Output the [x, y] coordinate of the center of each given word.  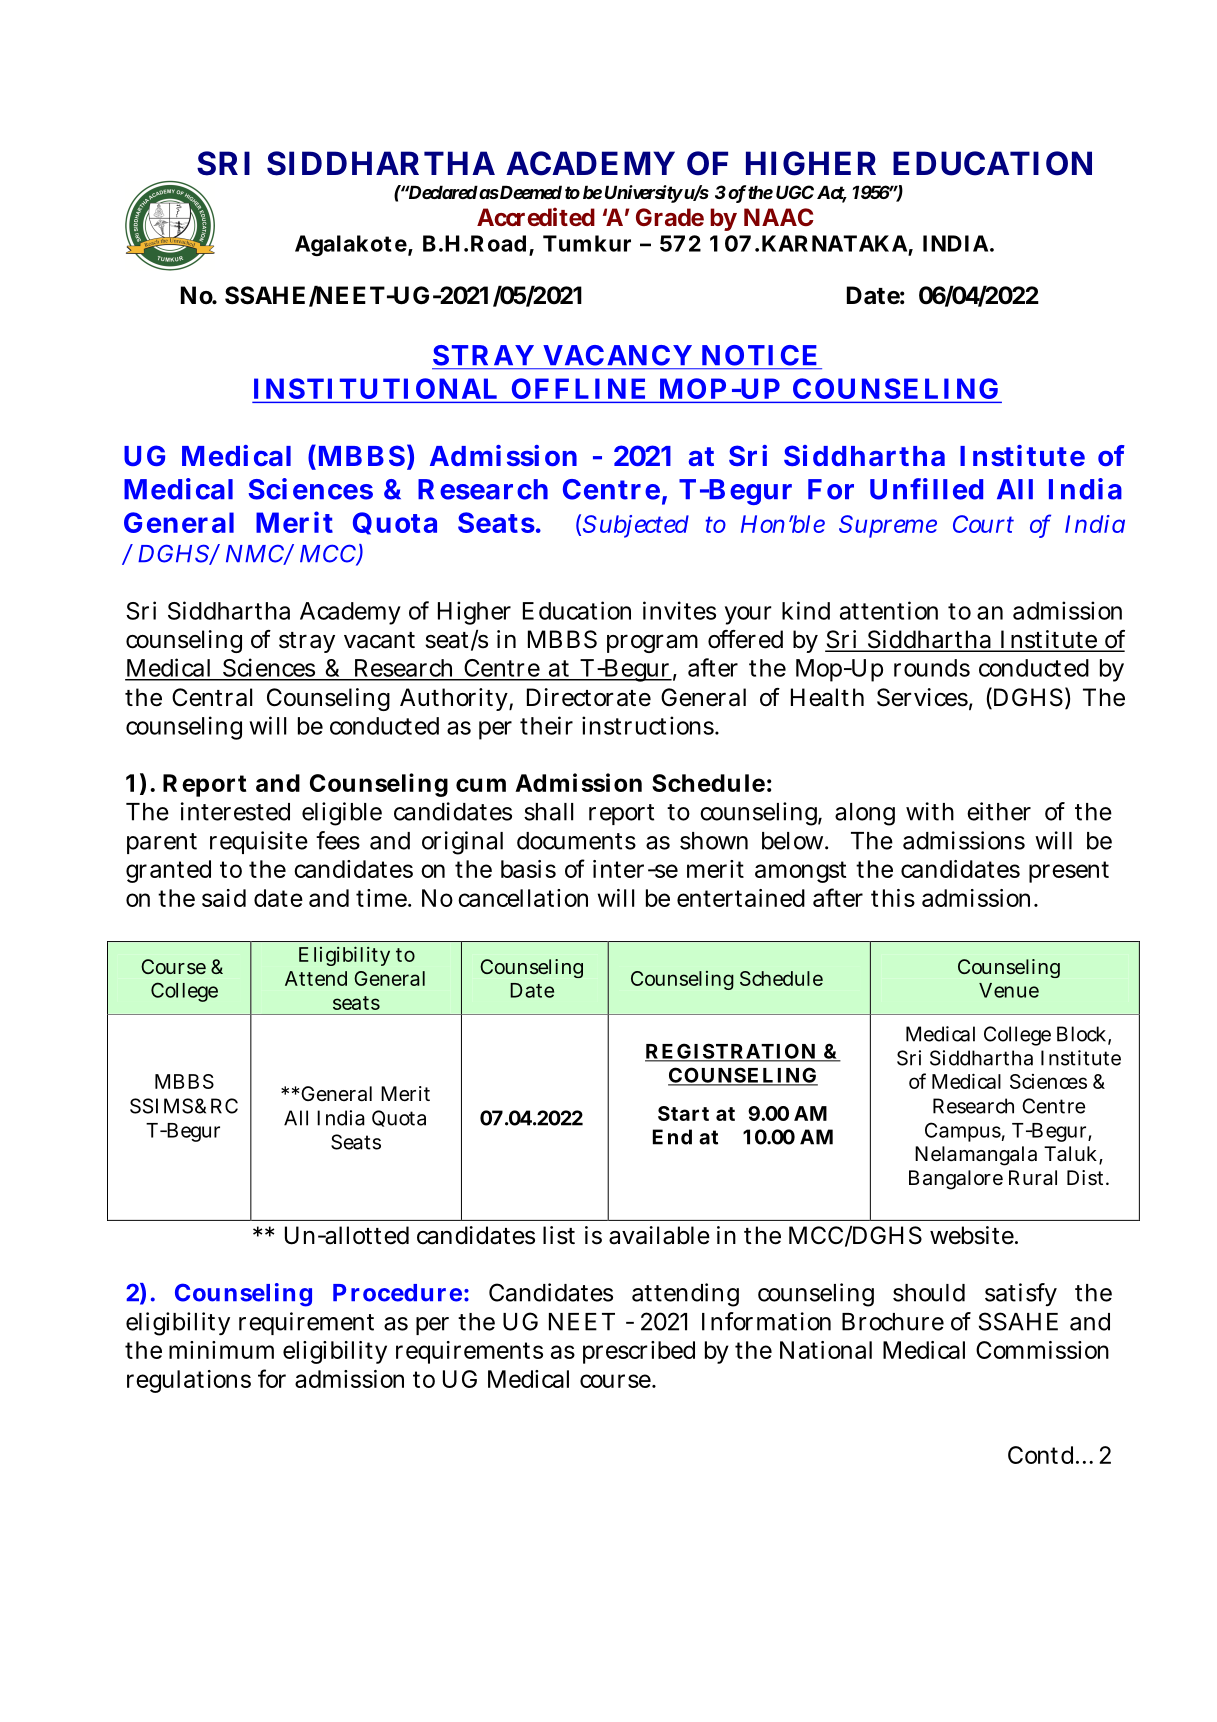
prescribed [639, 1352]
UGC [795, 192]
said [224, 898]
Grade [670, 217]
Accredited [536, 216]
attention [889, 610]
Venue [1009, 990]
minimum [221, 1350]
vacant [379, 640]
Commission [1042, 1350]
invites [679, 610]
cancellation [523, 898]
